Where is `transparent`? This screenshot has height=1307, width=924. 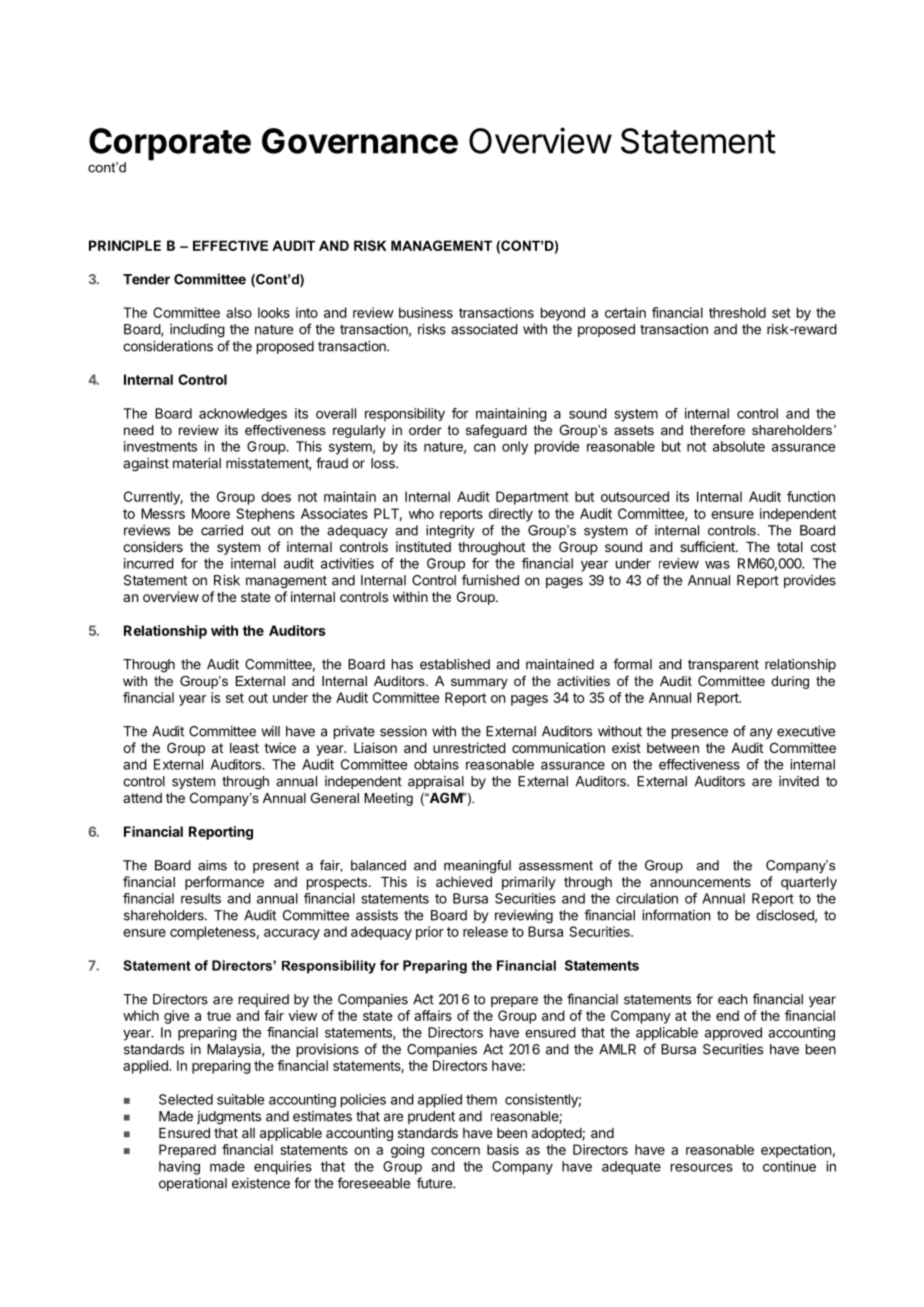 transparent is located at coordinates (723, 666).
